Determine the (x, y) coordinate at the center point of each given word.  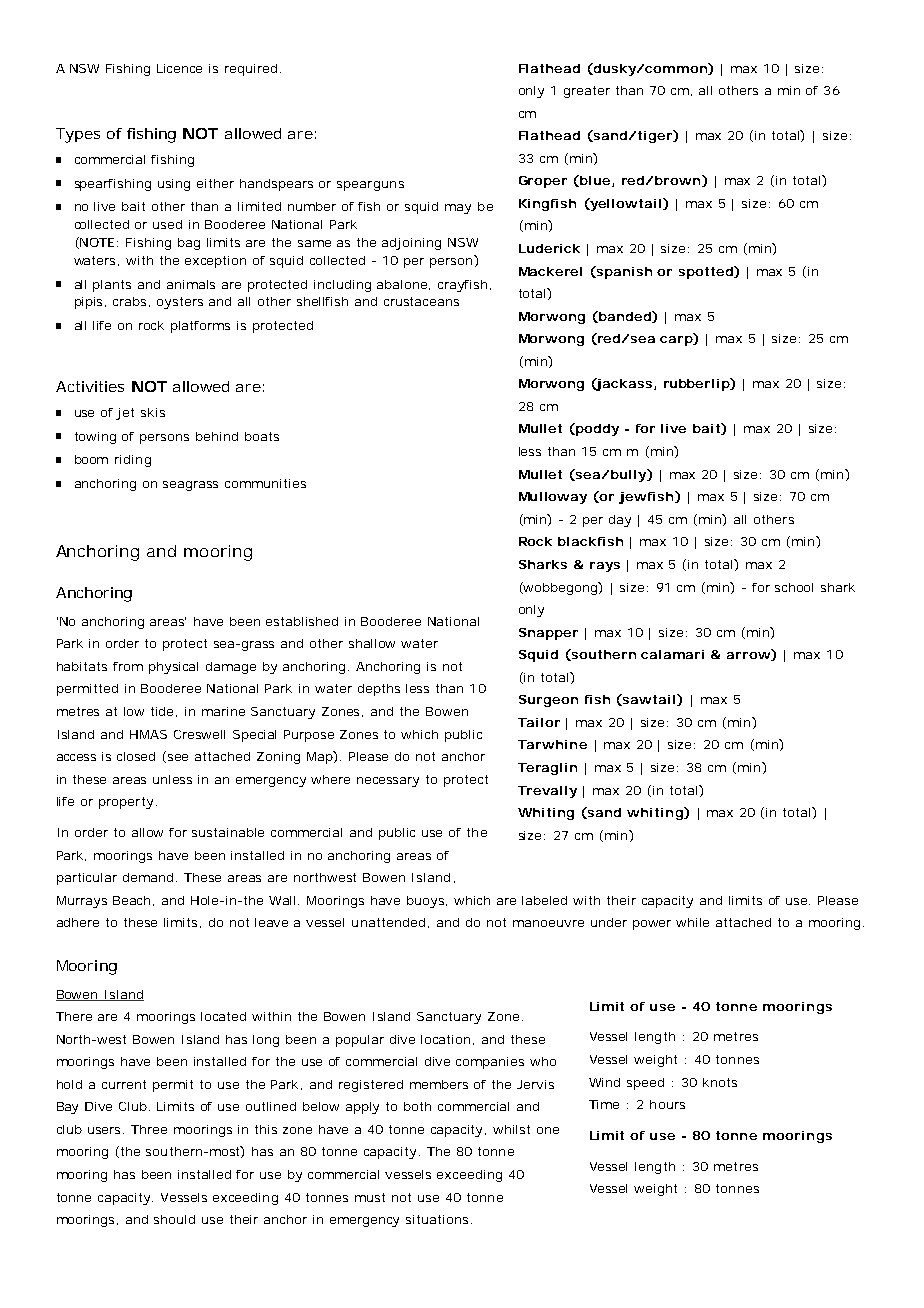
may (458, 209)
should (174, 1219)
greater (587, 92)
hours (667, 1104)
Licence (179, 68)
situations (439, 1219)
